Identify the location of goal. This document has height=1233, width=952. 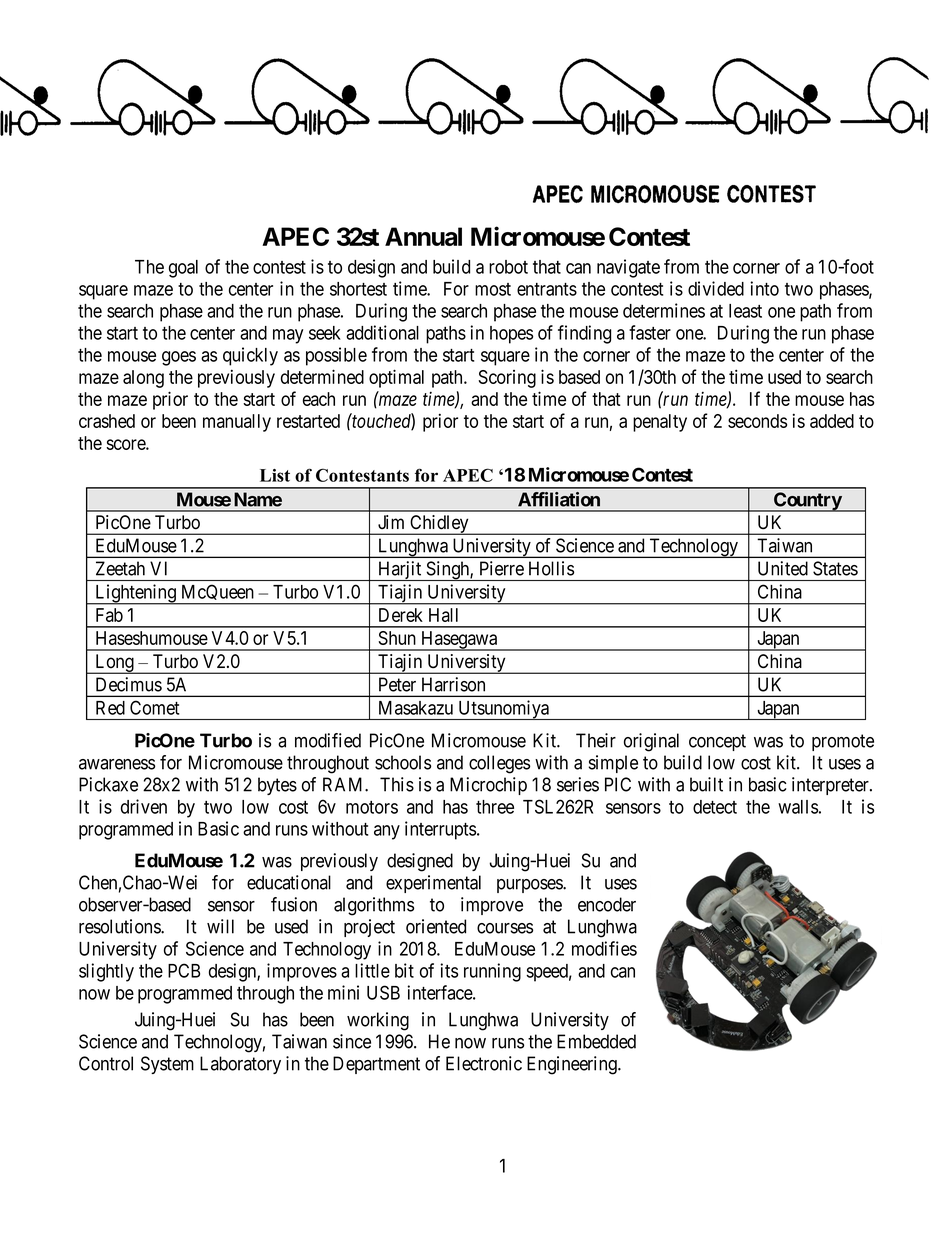
(183, 269).
